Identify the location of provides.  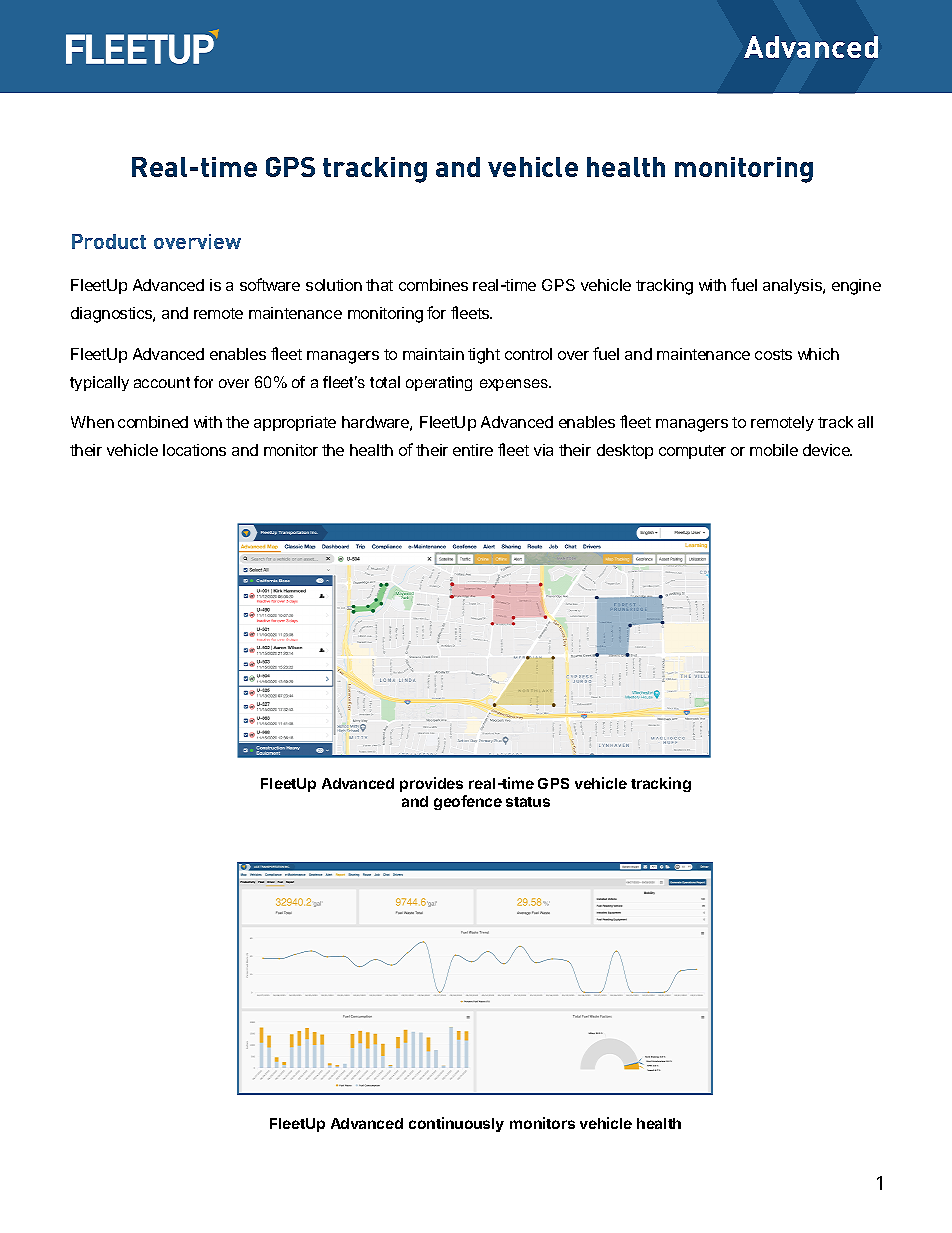
(431, 784).
